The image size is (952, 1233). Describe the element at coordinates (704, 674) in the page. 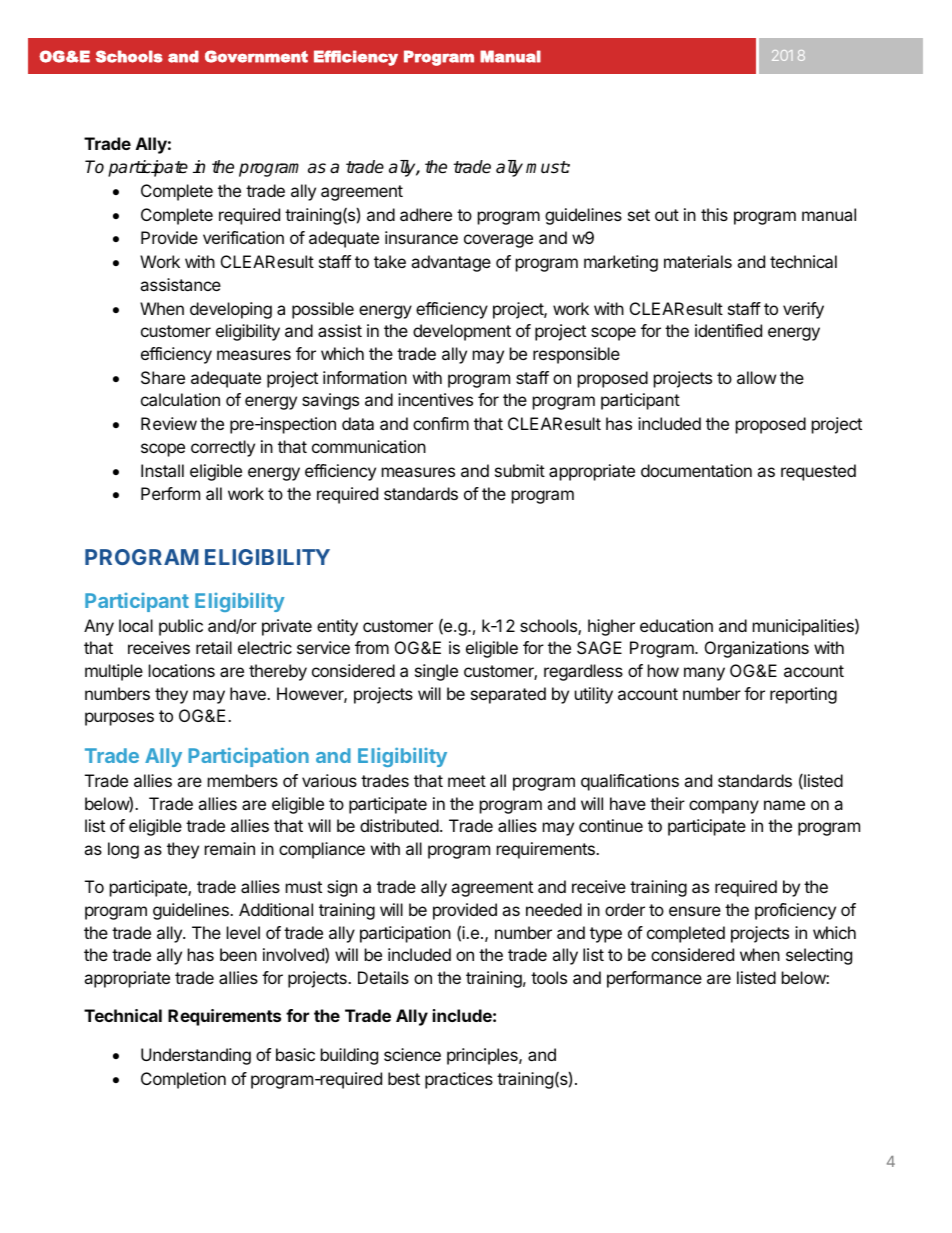

I see `many` at that location.
